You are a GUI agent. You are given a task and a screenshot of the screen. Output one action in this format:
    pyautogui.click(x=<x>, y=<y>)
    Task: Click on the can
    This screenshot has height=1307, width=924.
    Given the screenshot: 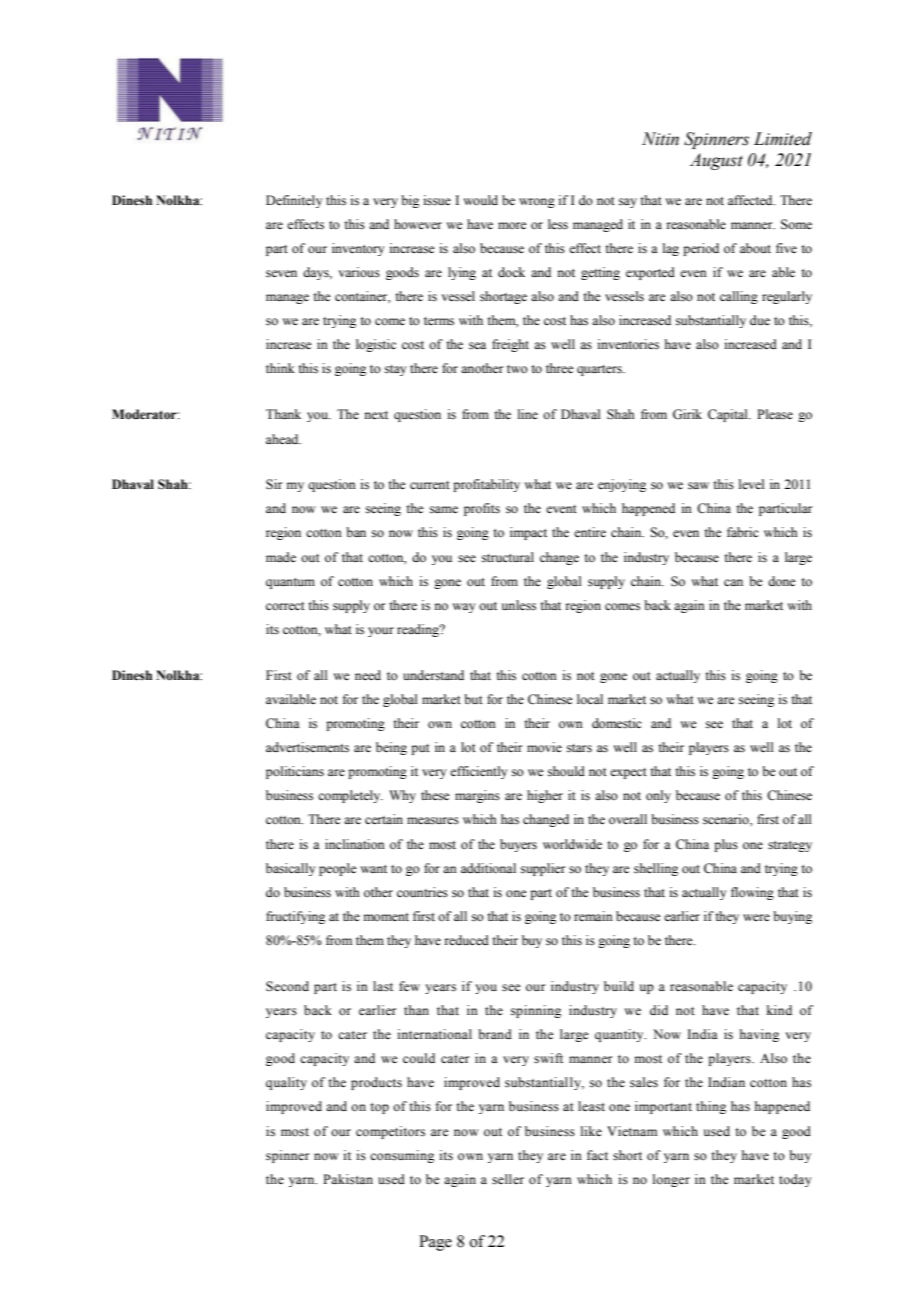 What is the action you would take?
    pyautogui.click(x=733, y=582)
